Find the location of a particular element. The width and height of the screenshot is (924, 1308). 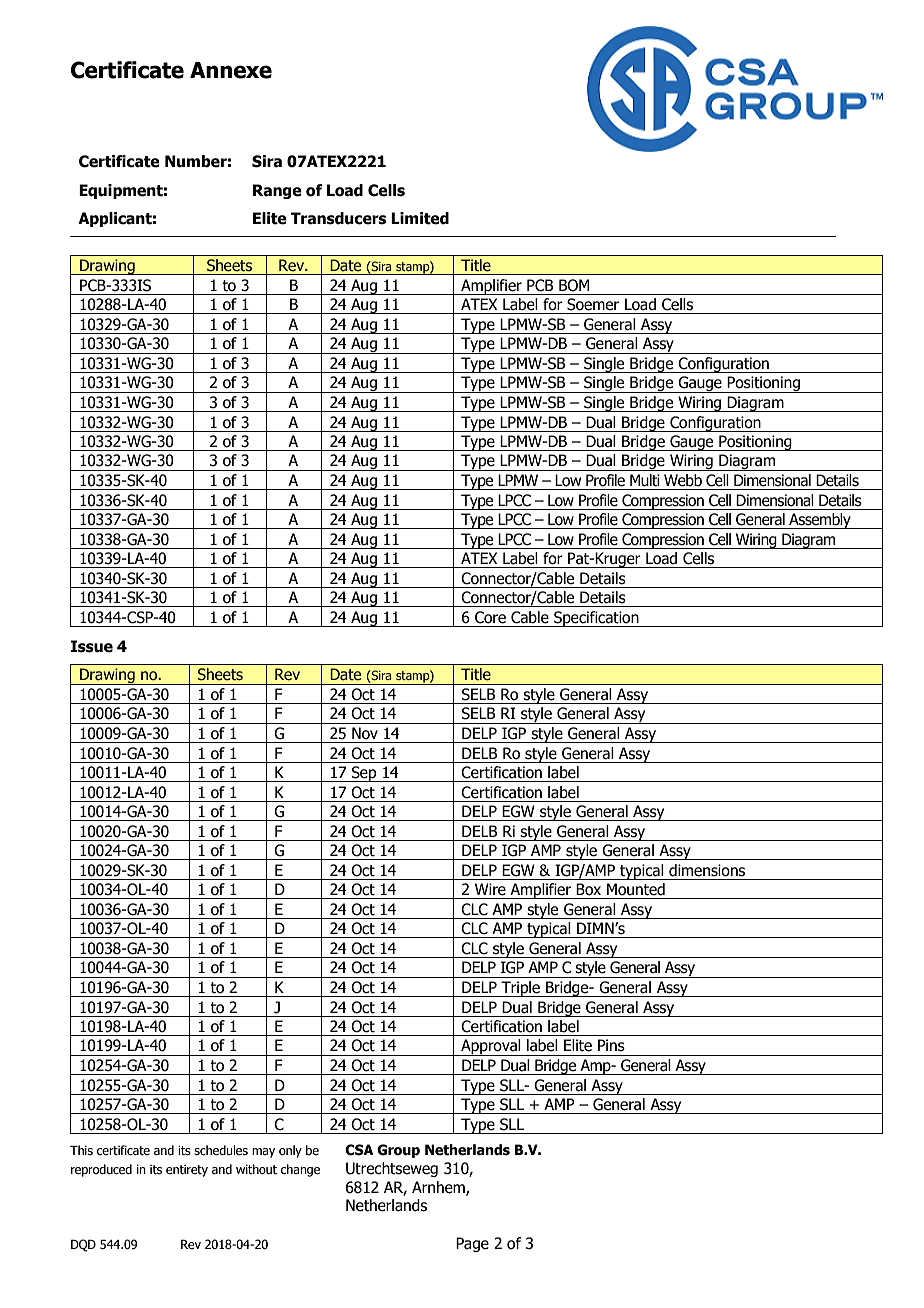

entirety is located at coordinates (187, 1171).
